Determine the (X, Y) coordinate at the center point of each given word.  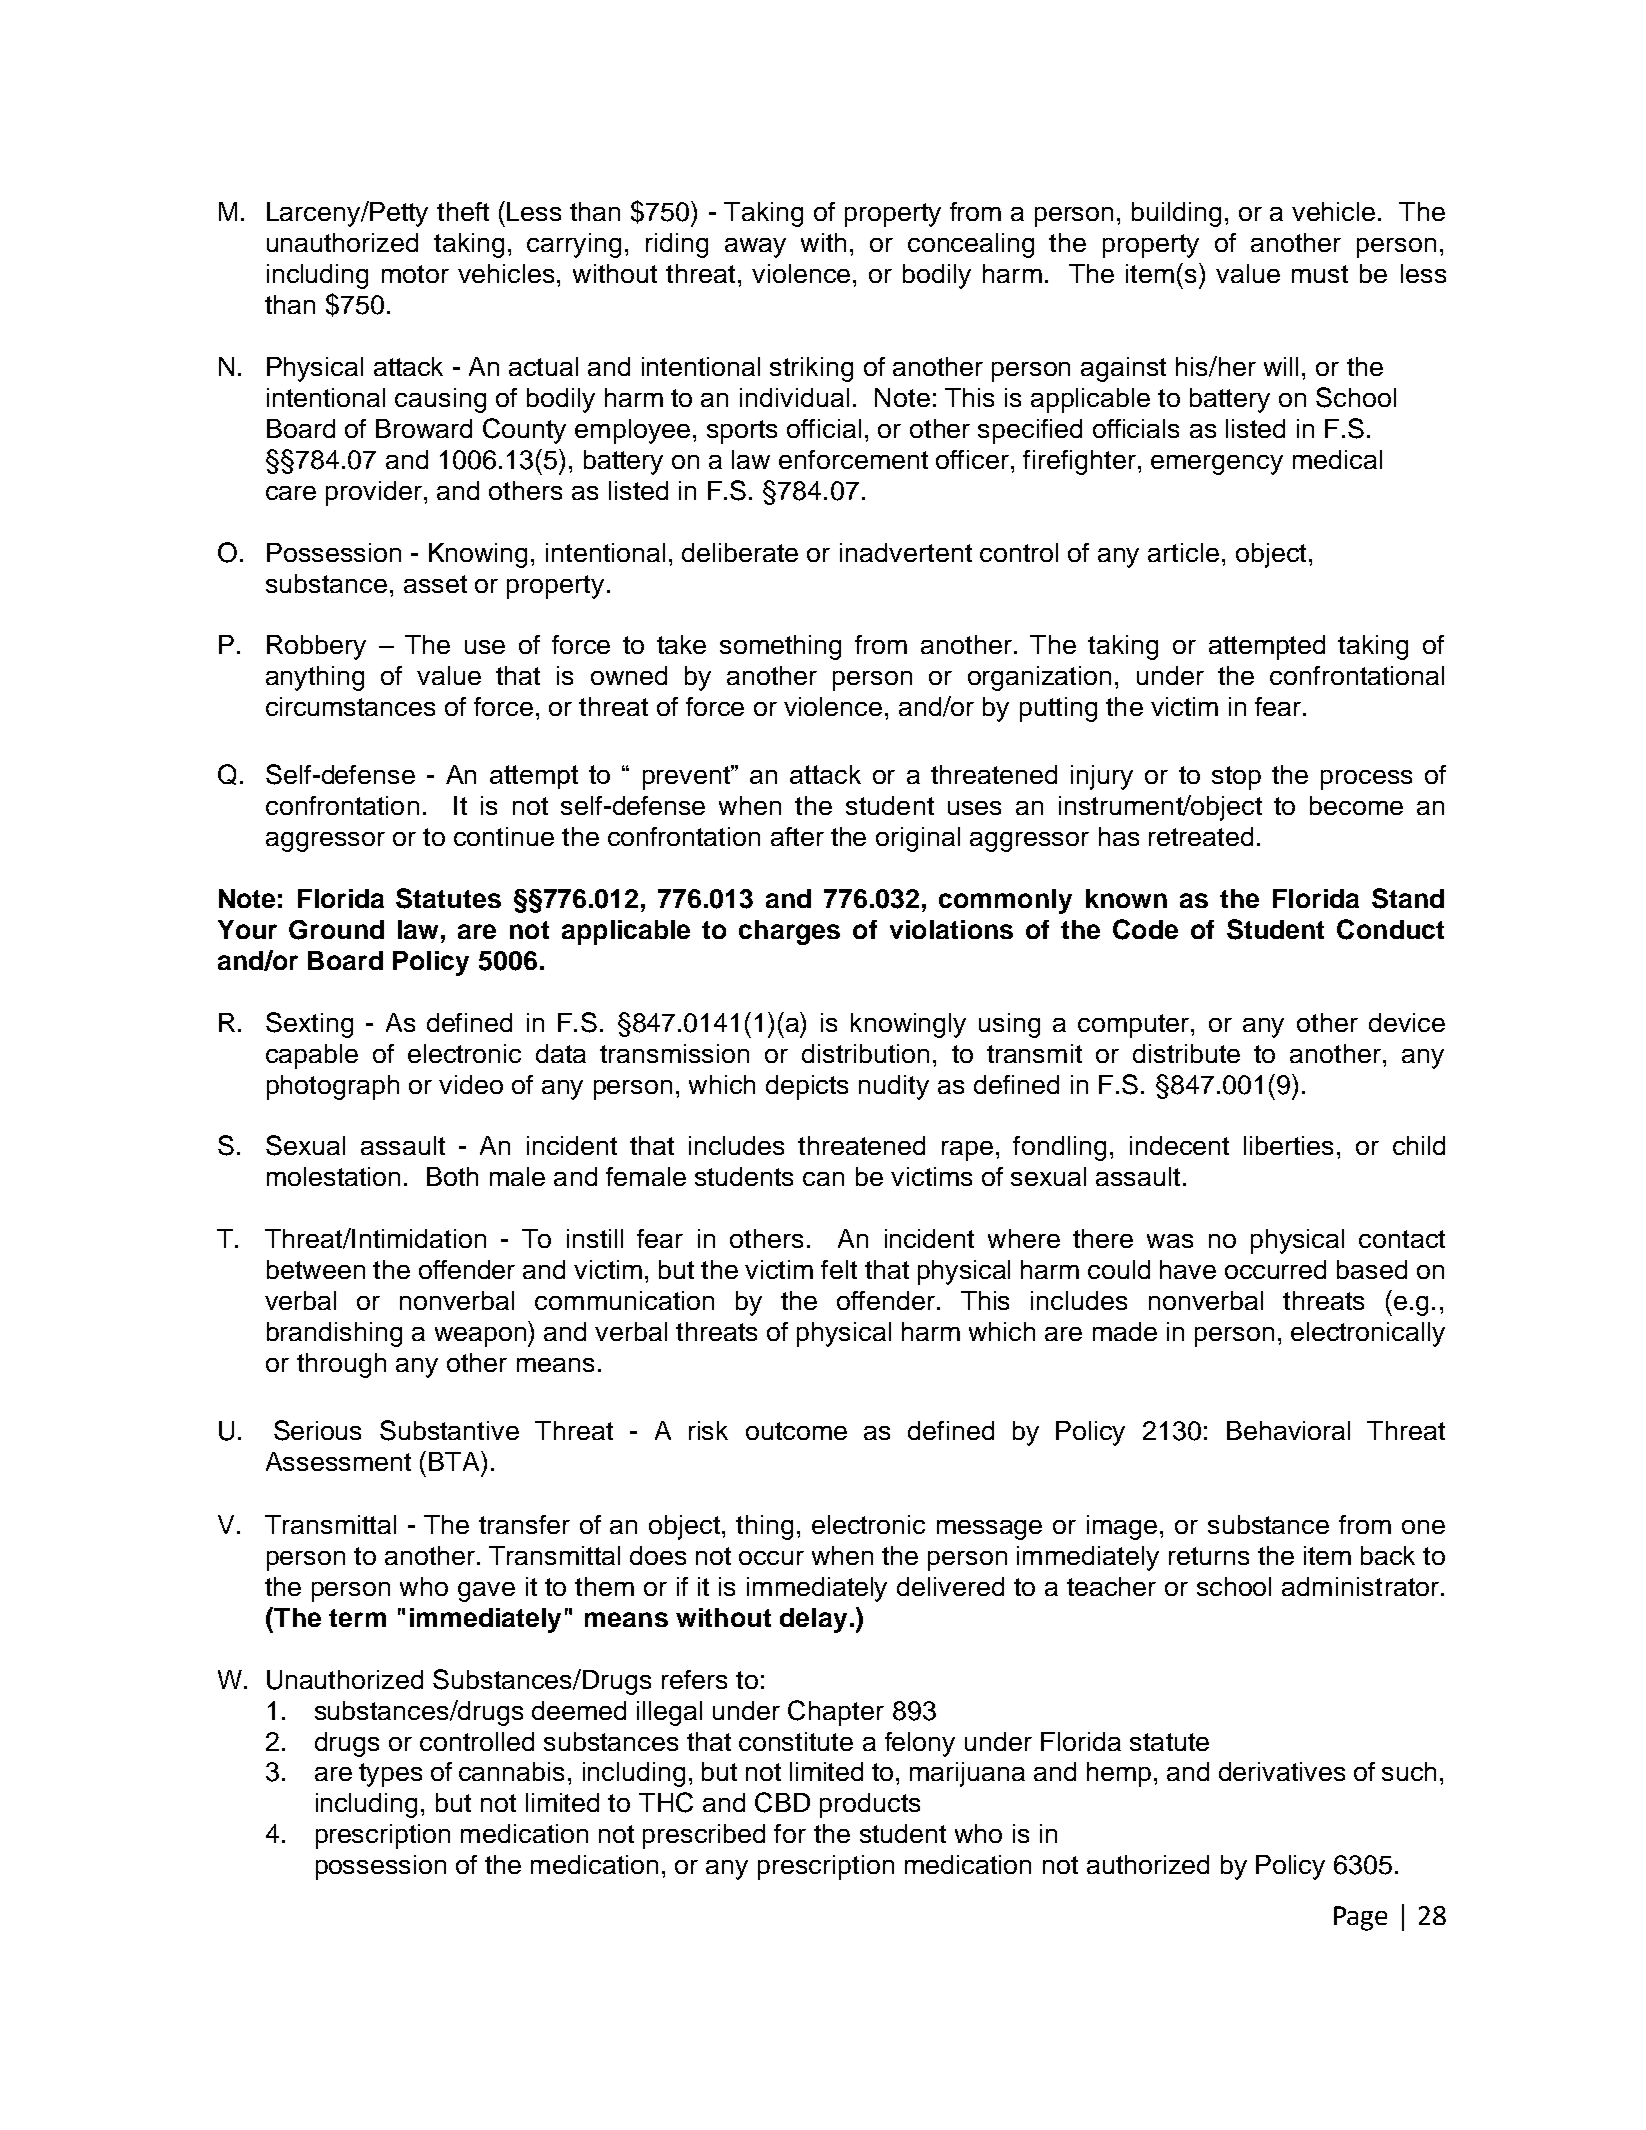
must (1320, 274)
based (1372, 1269)
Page (1360, 1918)
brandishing (334, 1334)
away (755, 248)
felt (839, 1269)
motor (415, 274)
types (390, 1775)
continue (504, 836)
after (797, 836)
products (870, 1805)
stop (1236, 778)
